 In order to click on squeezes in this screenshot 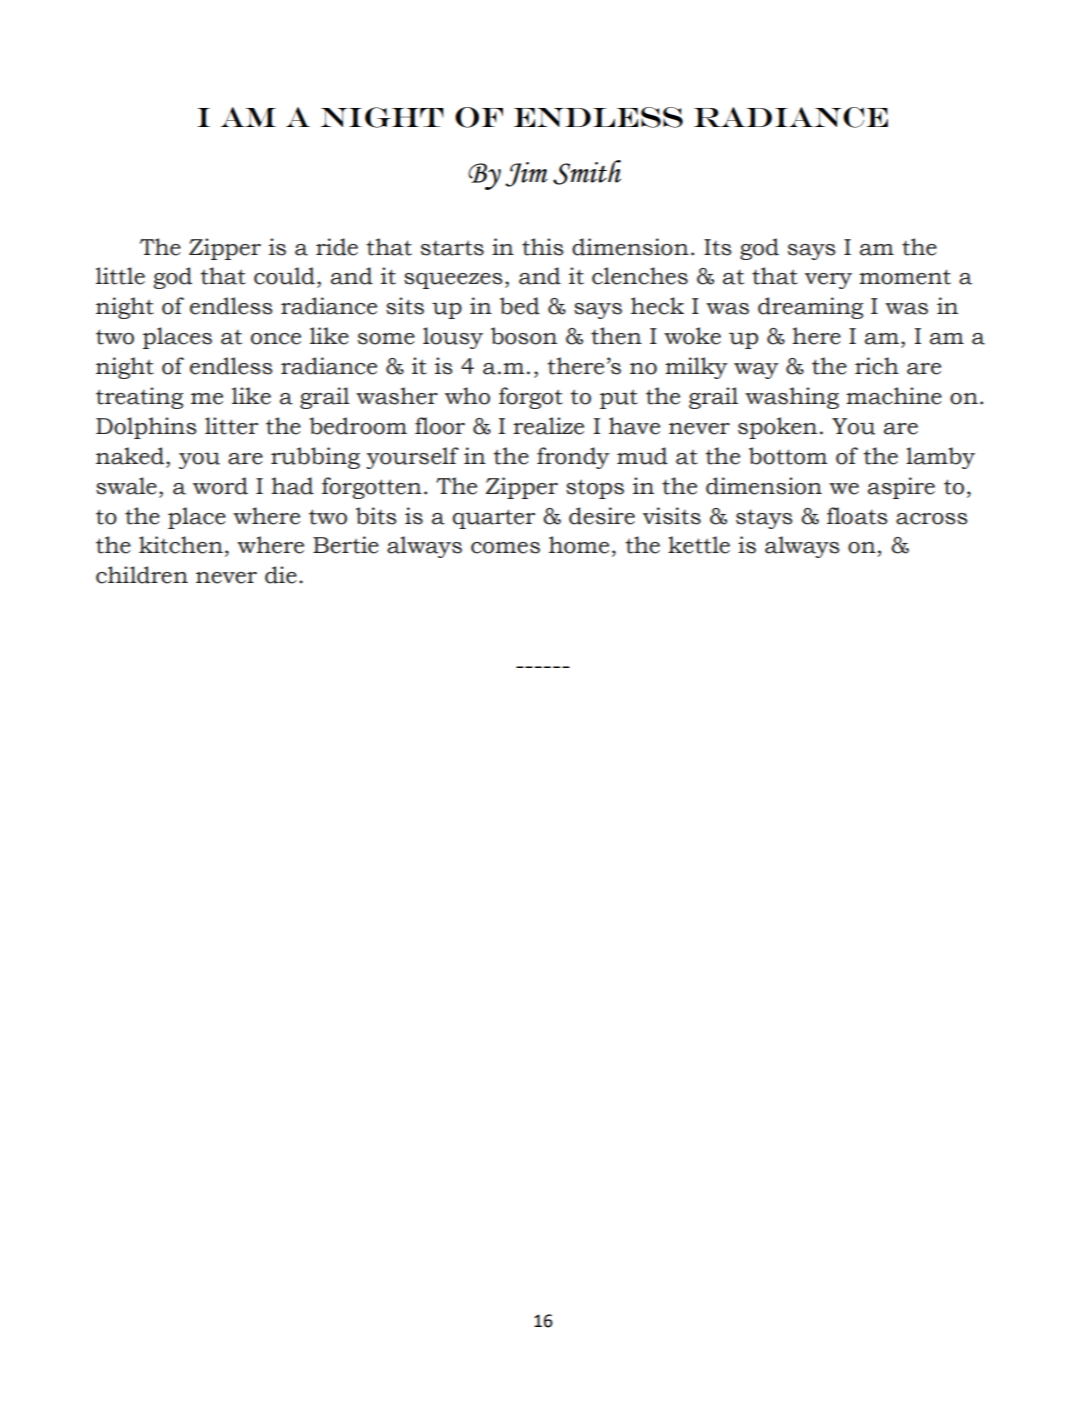, I will do `click(453, 281)`.
